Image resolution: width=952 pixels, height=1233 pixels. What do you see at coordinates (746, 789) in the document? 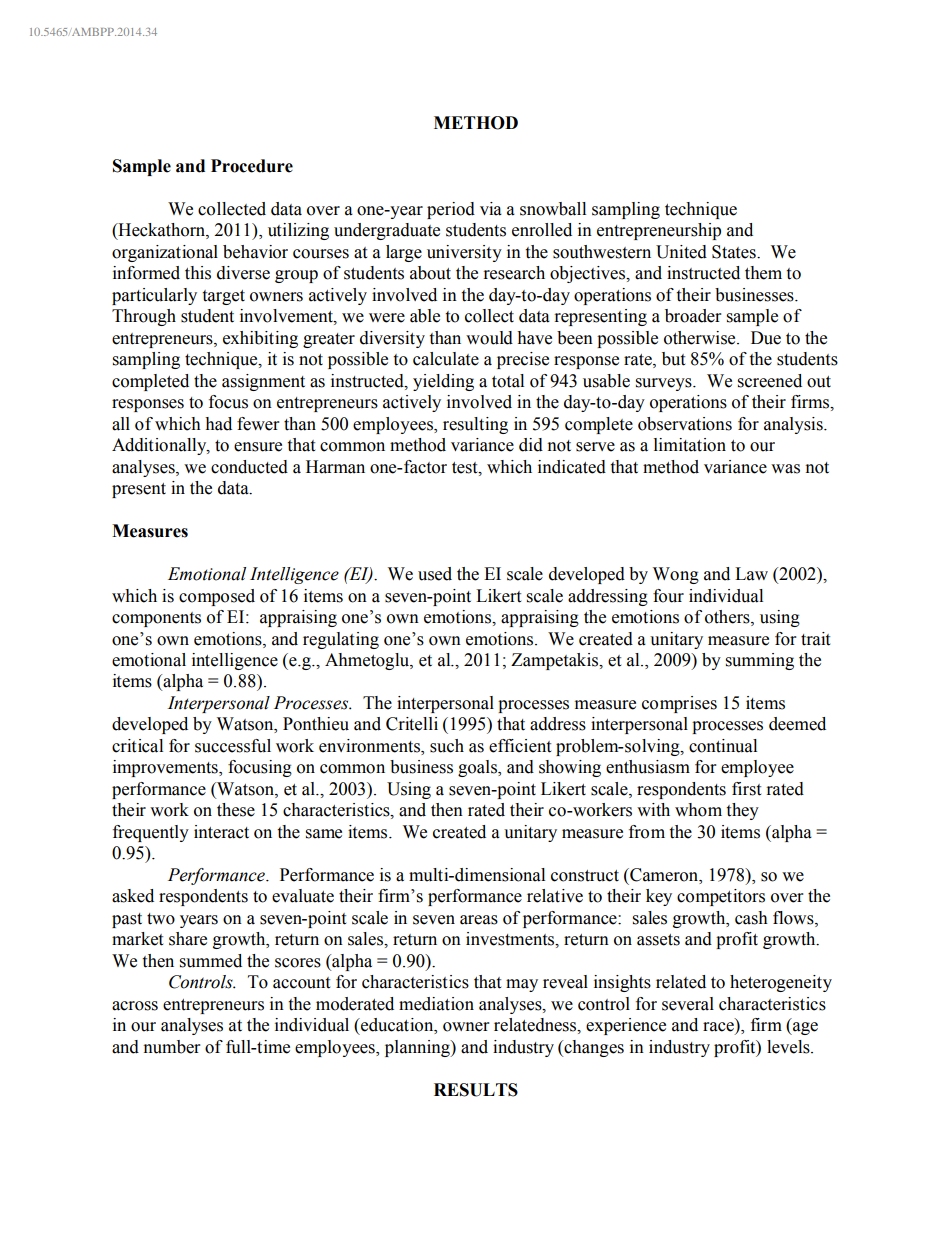
I see `first` at bounding box center [746, 789].
